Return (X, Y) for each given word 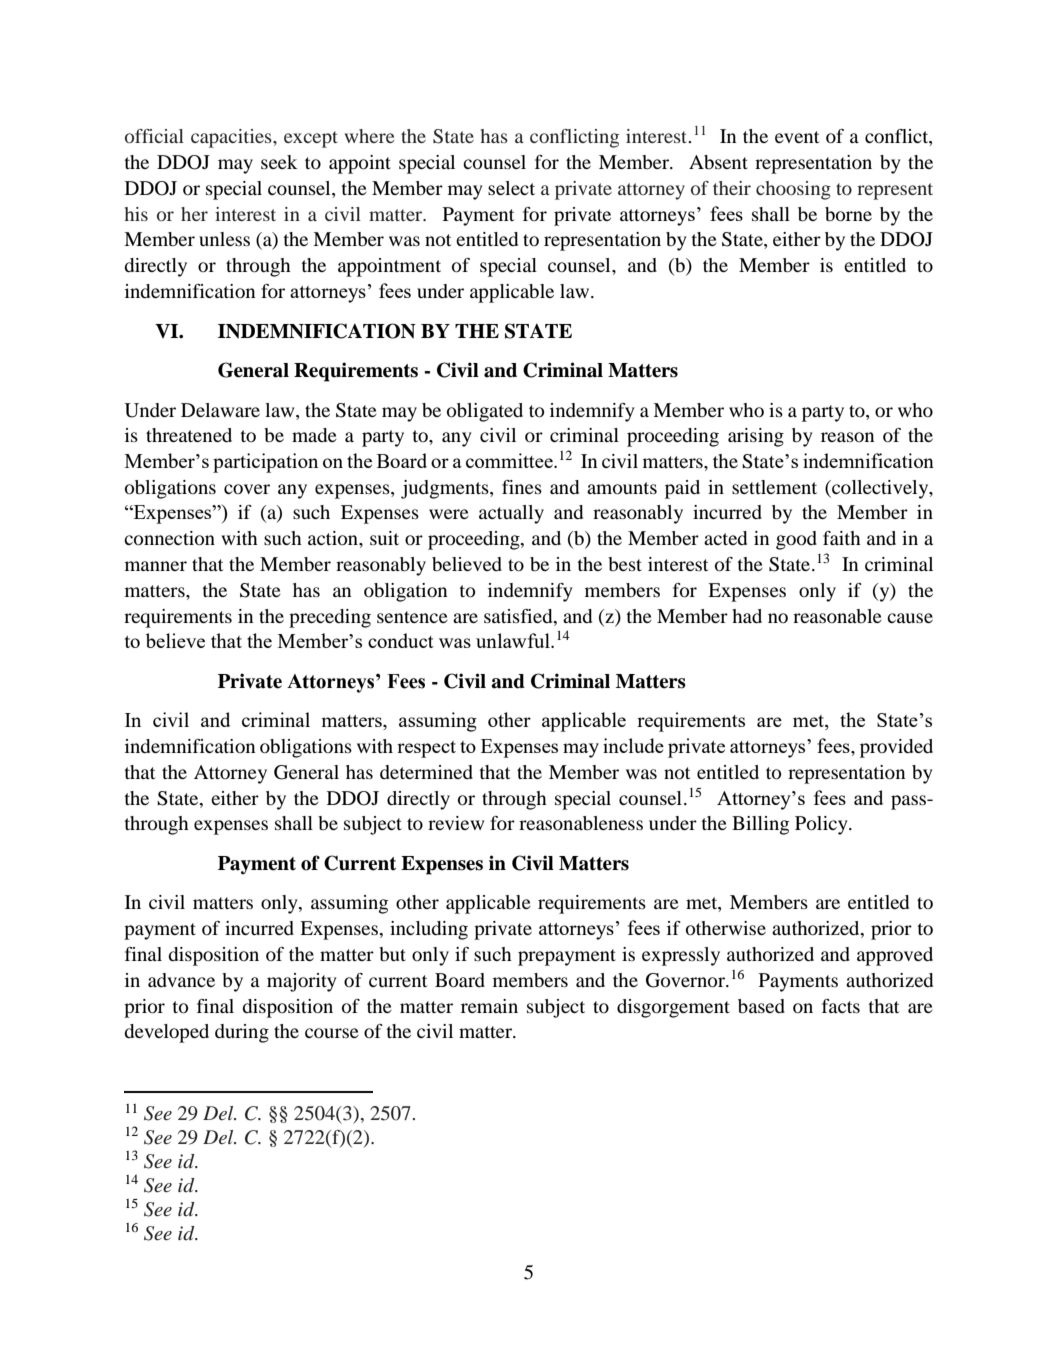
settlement (774, 487)
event (797, 137)
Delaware (220, 410)
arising (756, 437)
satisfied (519, 616)
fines (522, 487)
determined (426, 772)
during (242, 1033)
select (511, 188)
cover (247, 489)
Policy (822, 825)
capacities (232, 138)
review (456, 823)
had (747, 616)
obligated (485, 412)
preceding (330, 618)
